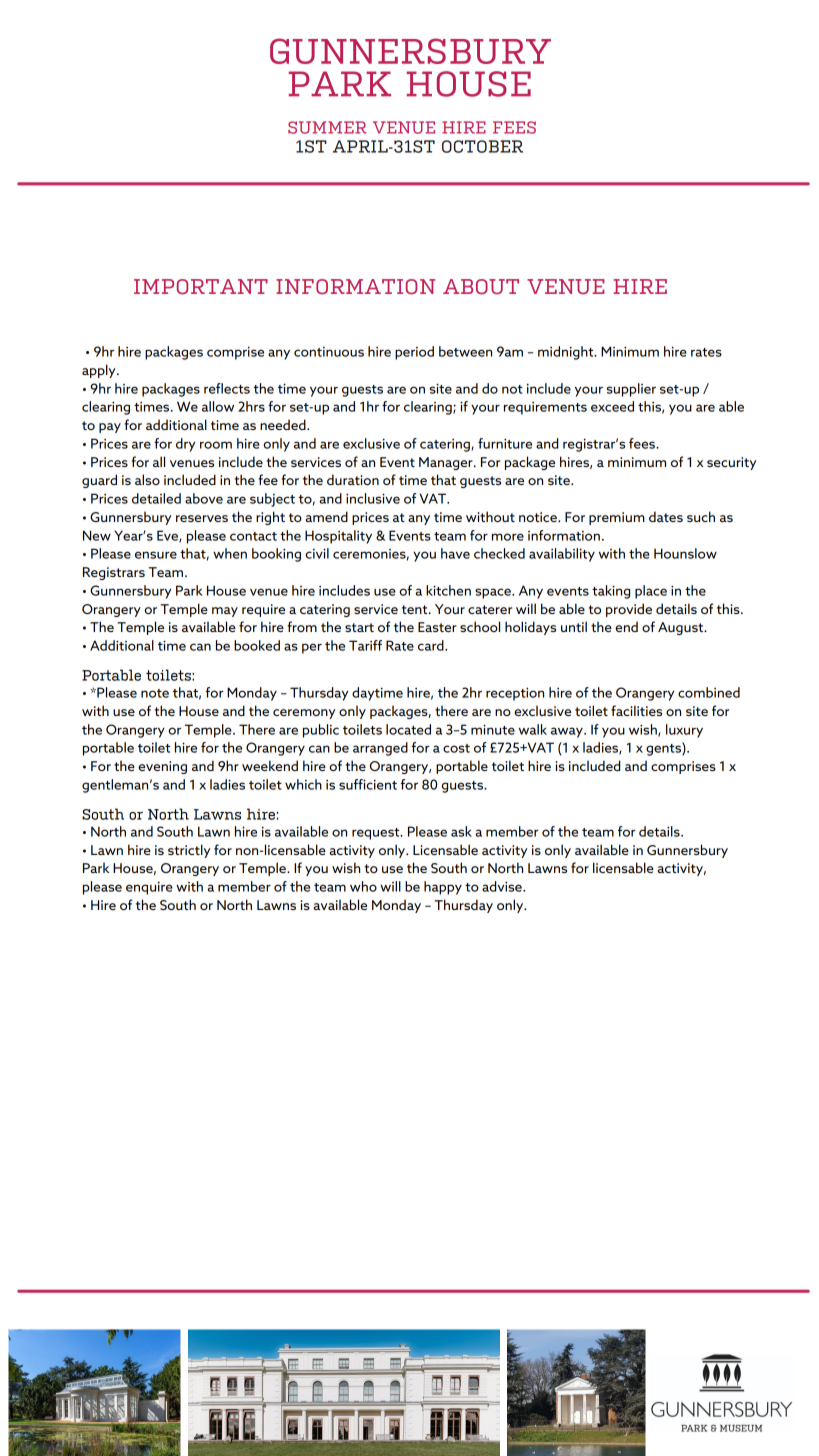 This image has width=819, height=1456. I want to click on period, so click(414, 353).
